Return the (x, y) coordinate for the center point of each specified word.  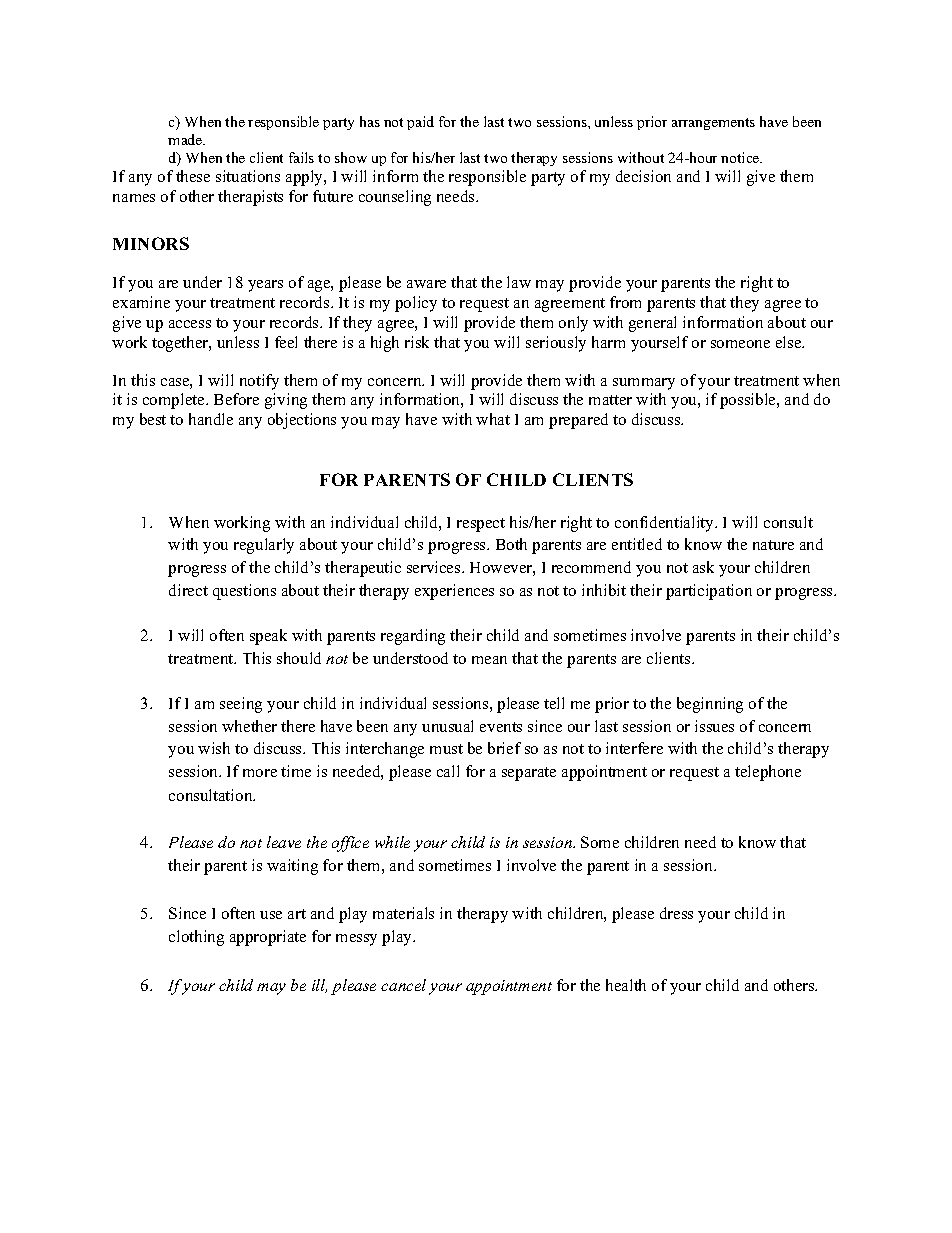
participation (709, 592)
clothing (196, 938)
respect (481, 525)
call (448, 771)
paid (420, 123)
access (190, 324)
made (186, 139)
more (260, 773)
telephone (768, 773)
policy (416, 304)
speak (268, 637)
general (652, 324)
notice (741, 157)
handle (211, 419)
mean (489, 660)
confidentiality (666, 524)
